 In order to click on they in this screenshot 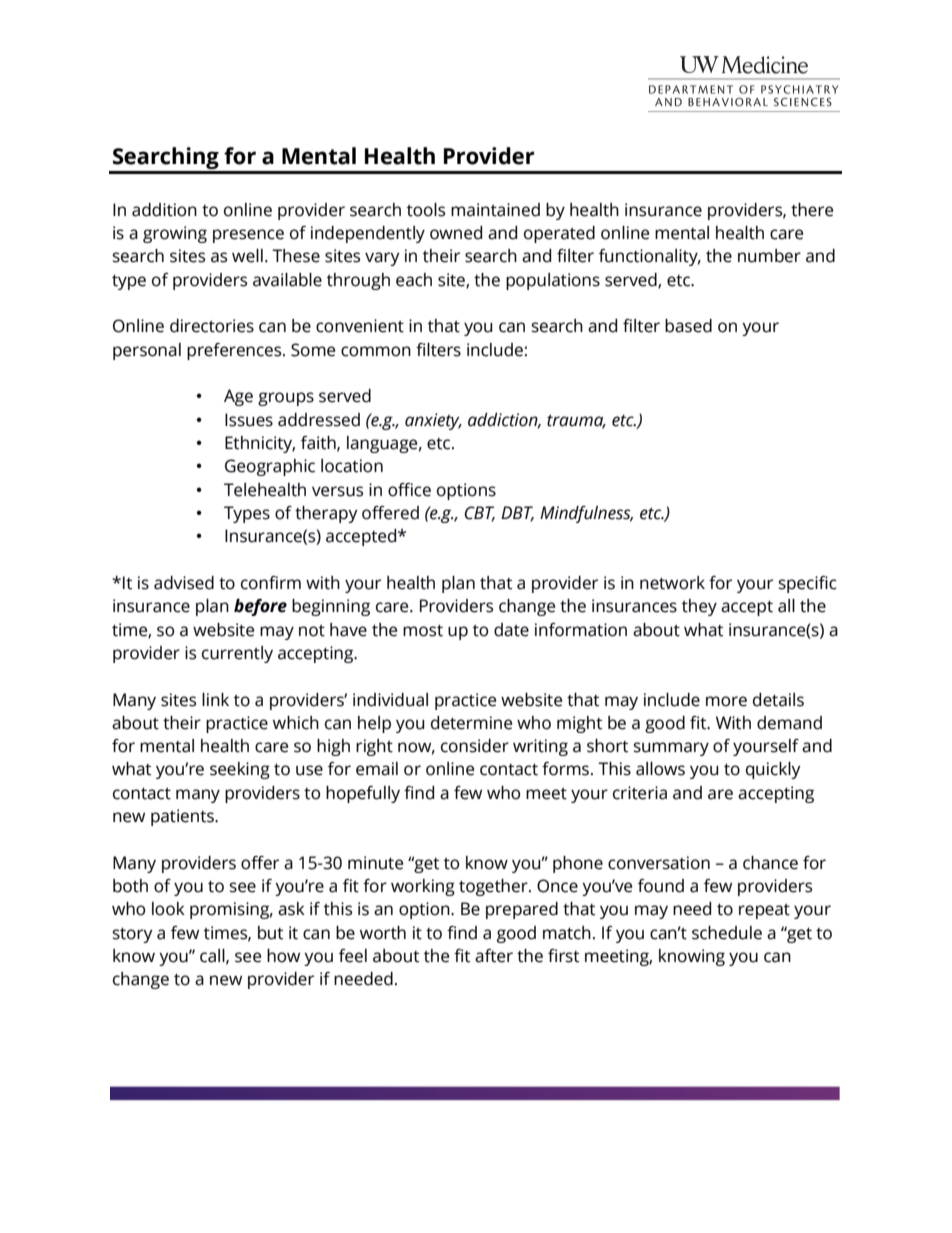, I will do `click(699, 607)`.
